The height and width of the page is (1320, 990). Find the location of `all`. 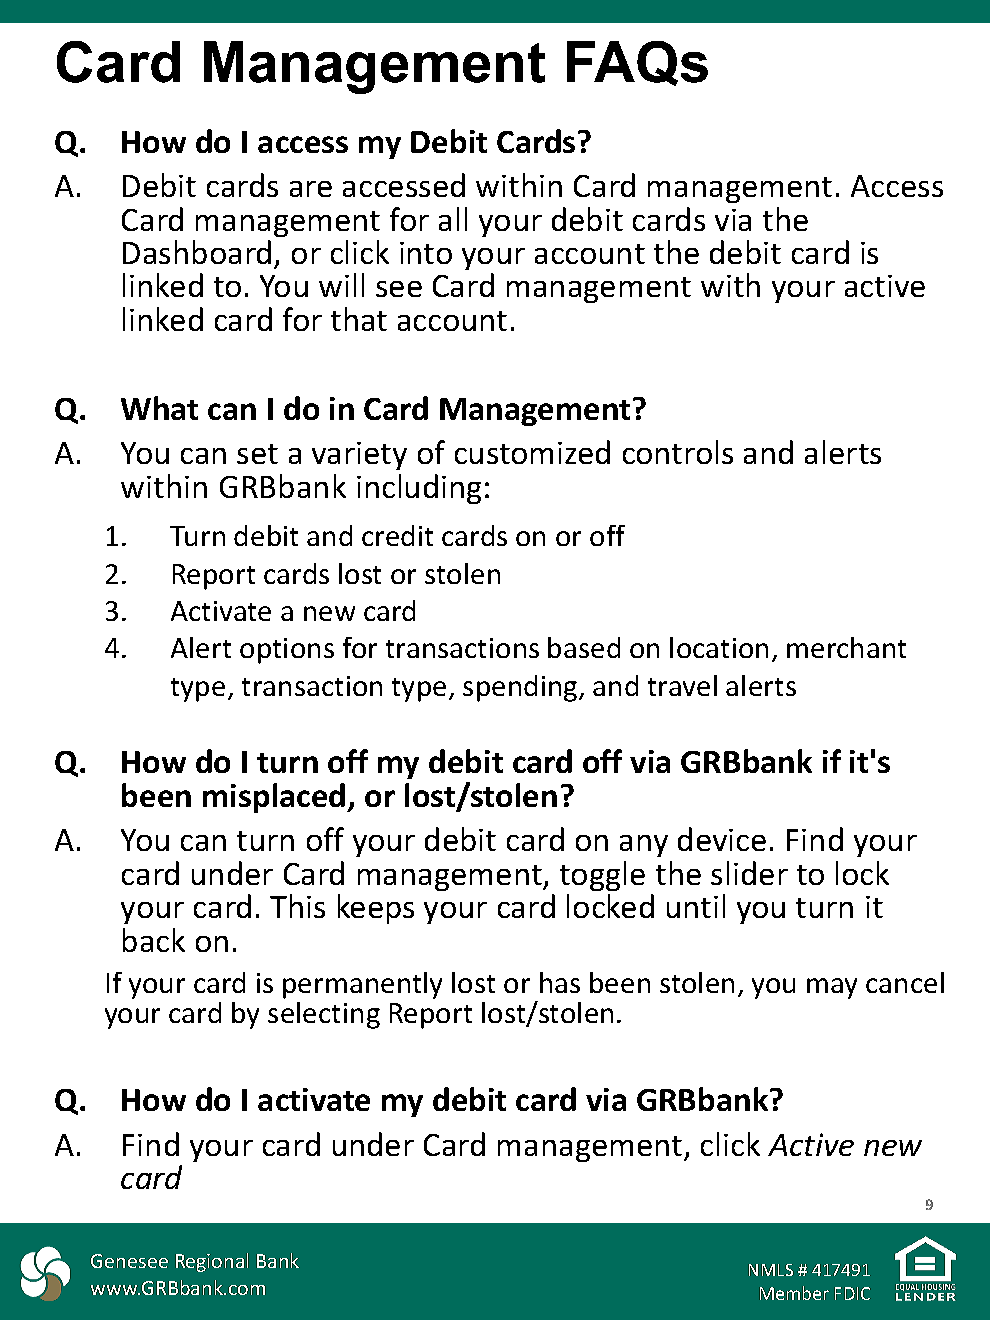

all is located at coordinates (453, 219).
